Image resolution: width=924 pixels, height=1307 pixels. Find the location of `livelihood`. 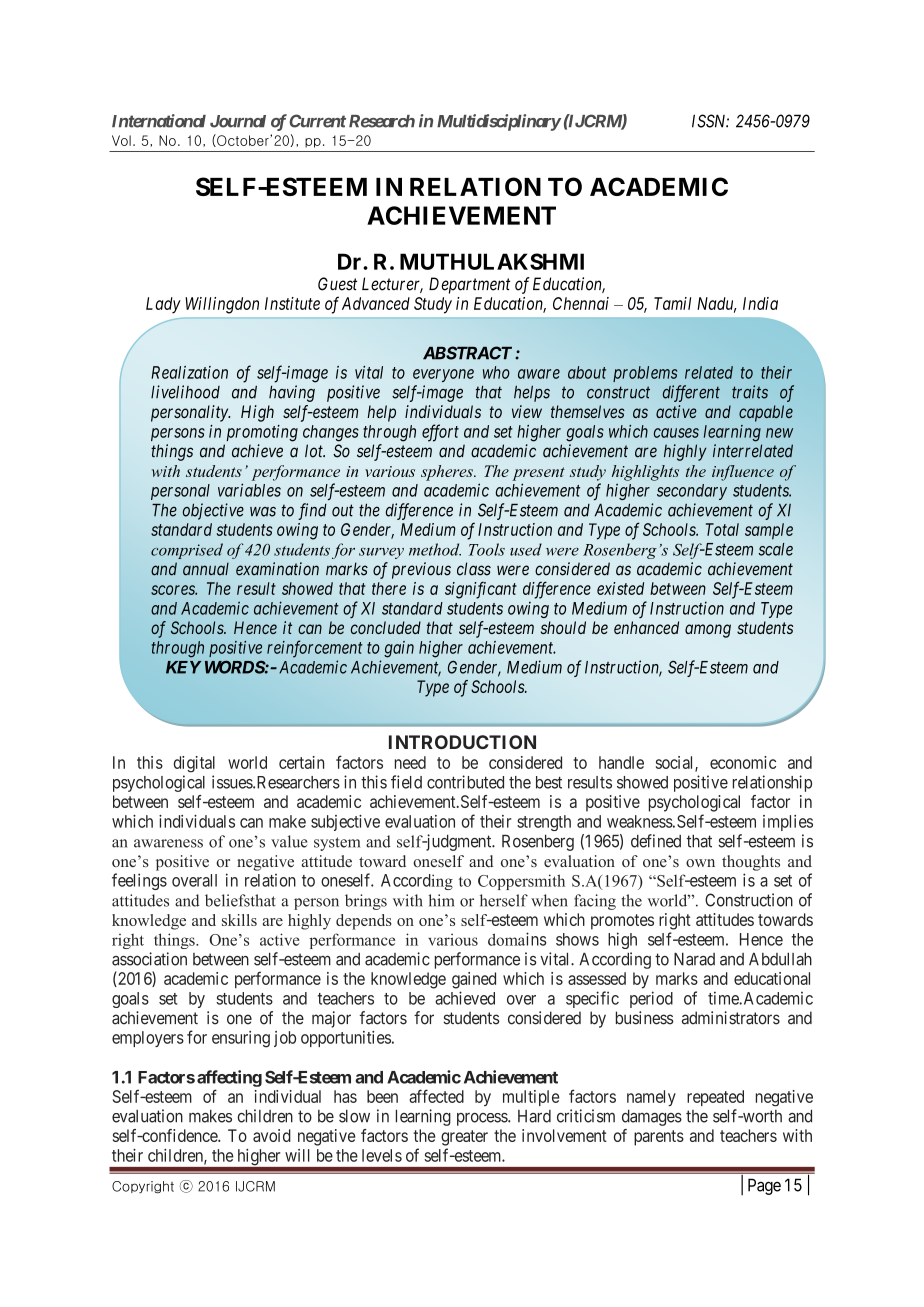

livelihood is located at coordinates (185, 392).
